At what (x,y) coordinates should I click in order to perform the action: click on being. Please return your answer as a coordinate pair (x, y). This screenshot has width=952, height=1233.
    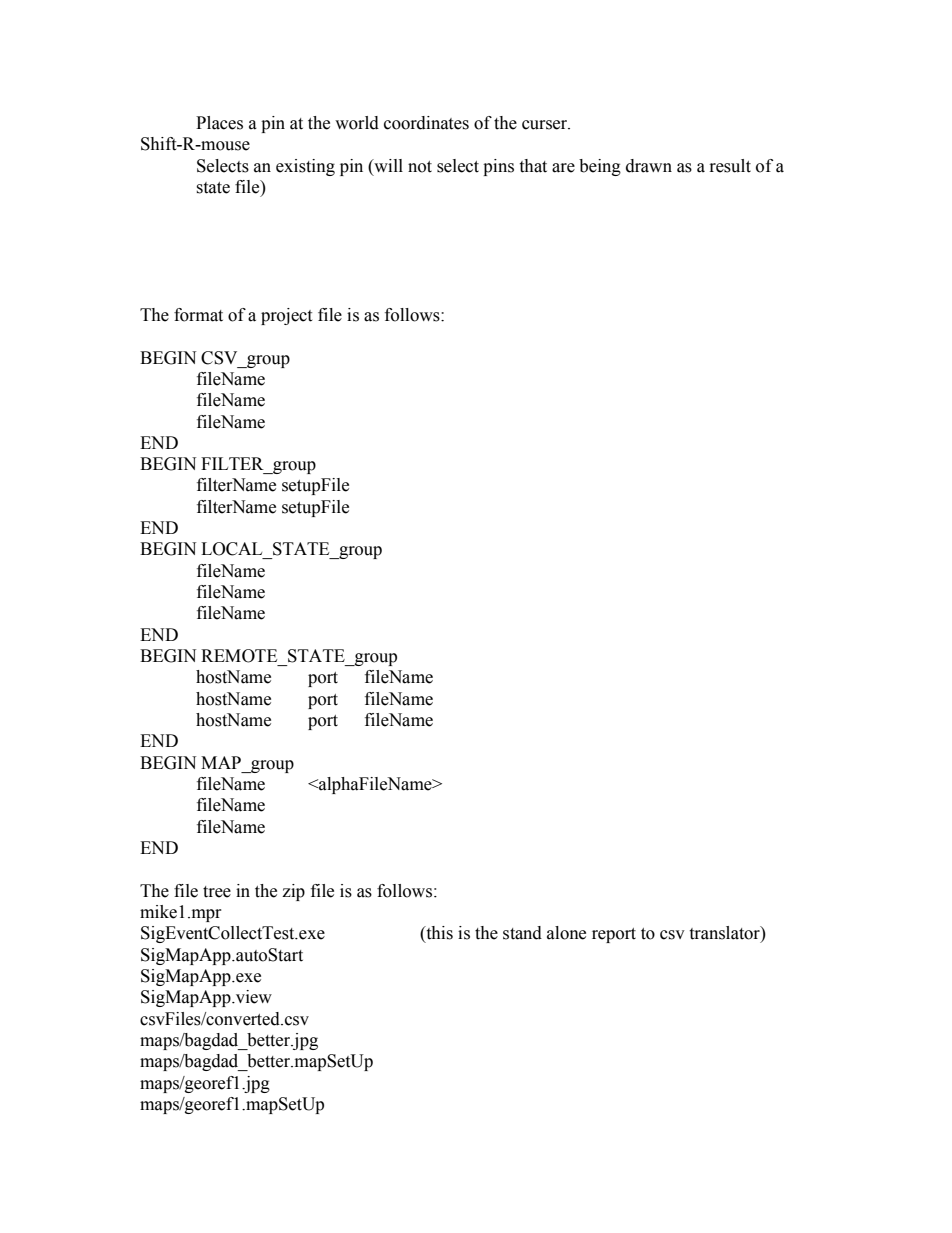
    Looking at the image, I should click on (600, 167).
